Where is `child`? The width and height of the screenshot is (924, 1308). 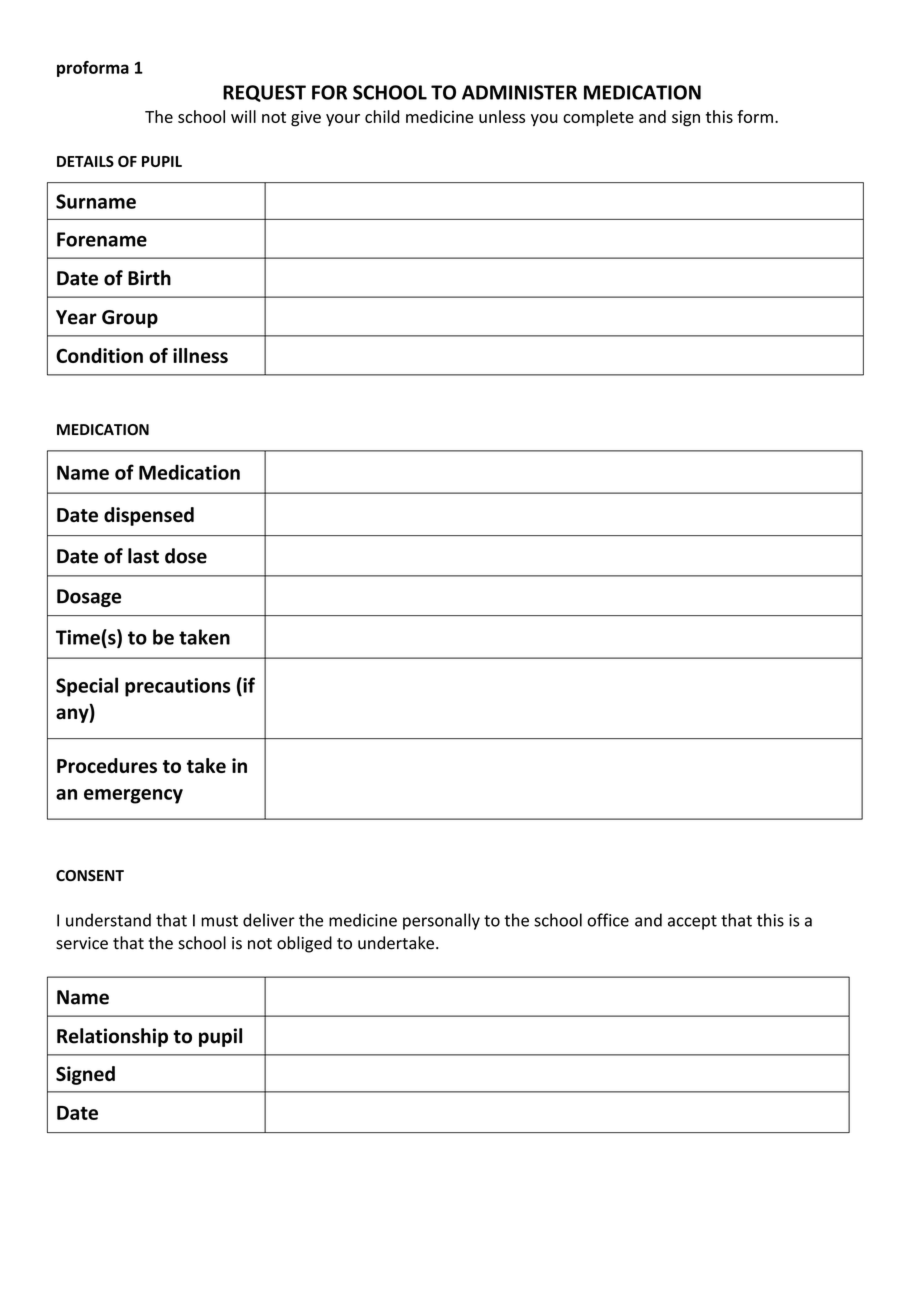
child is located at coordinates (382, 116).
